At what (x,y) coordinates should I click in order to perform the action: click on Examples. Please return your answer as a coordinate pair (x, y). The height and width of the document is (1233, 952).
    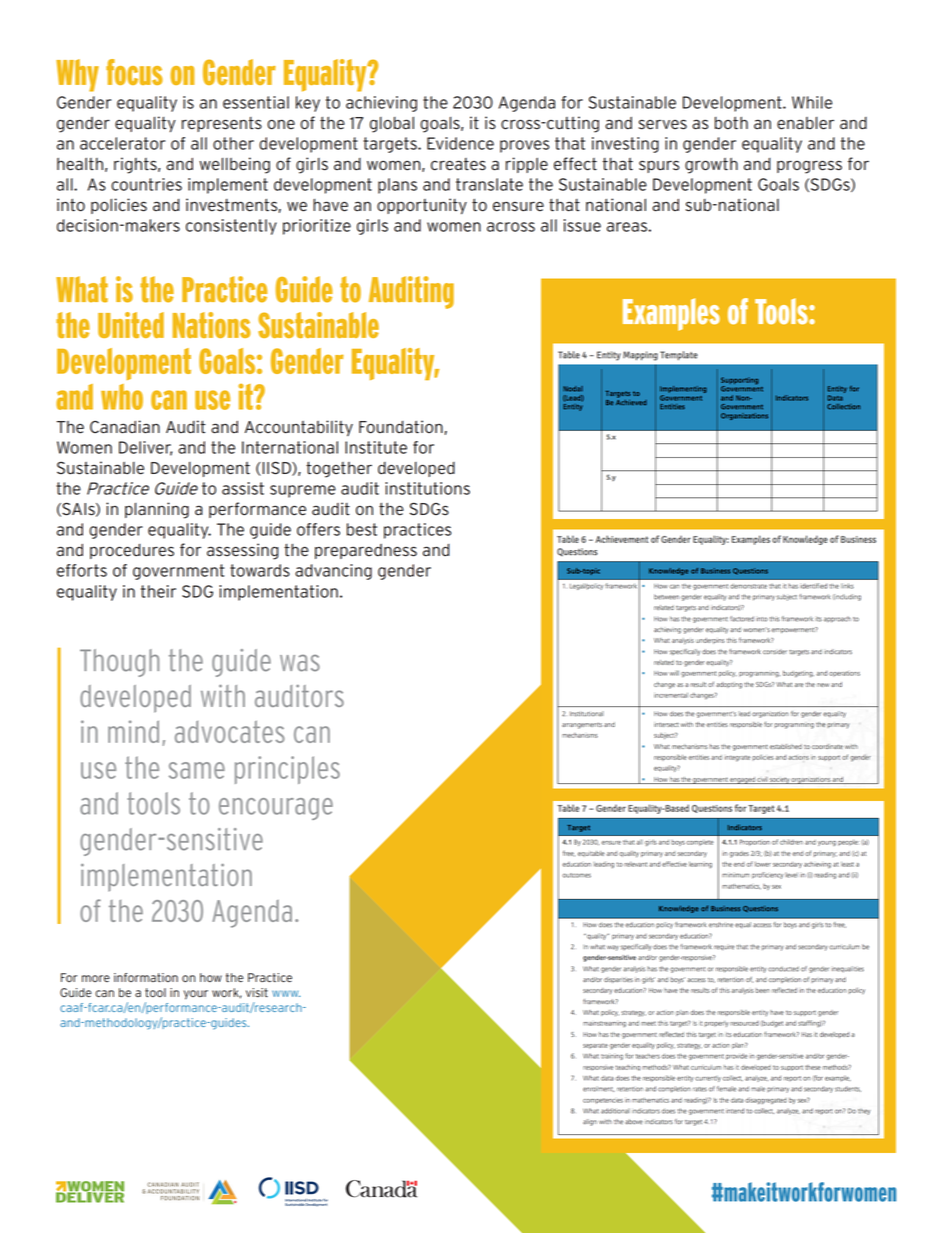
    Looking at the image, I should click on (671, 314).
